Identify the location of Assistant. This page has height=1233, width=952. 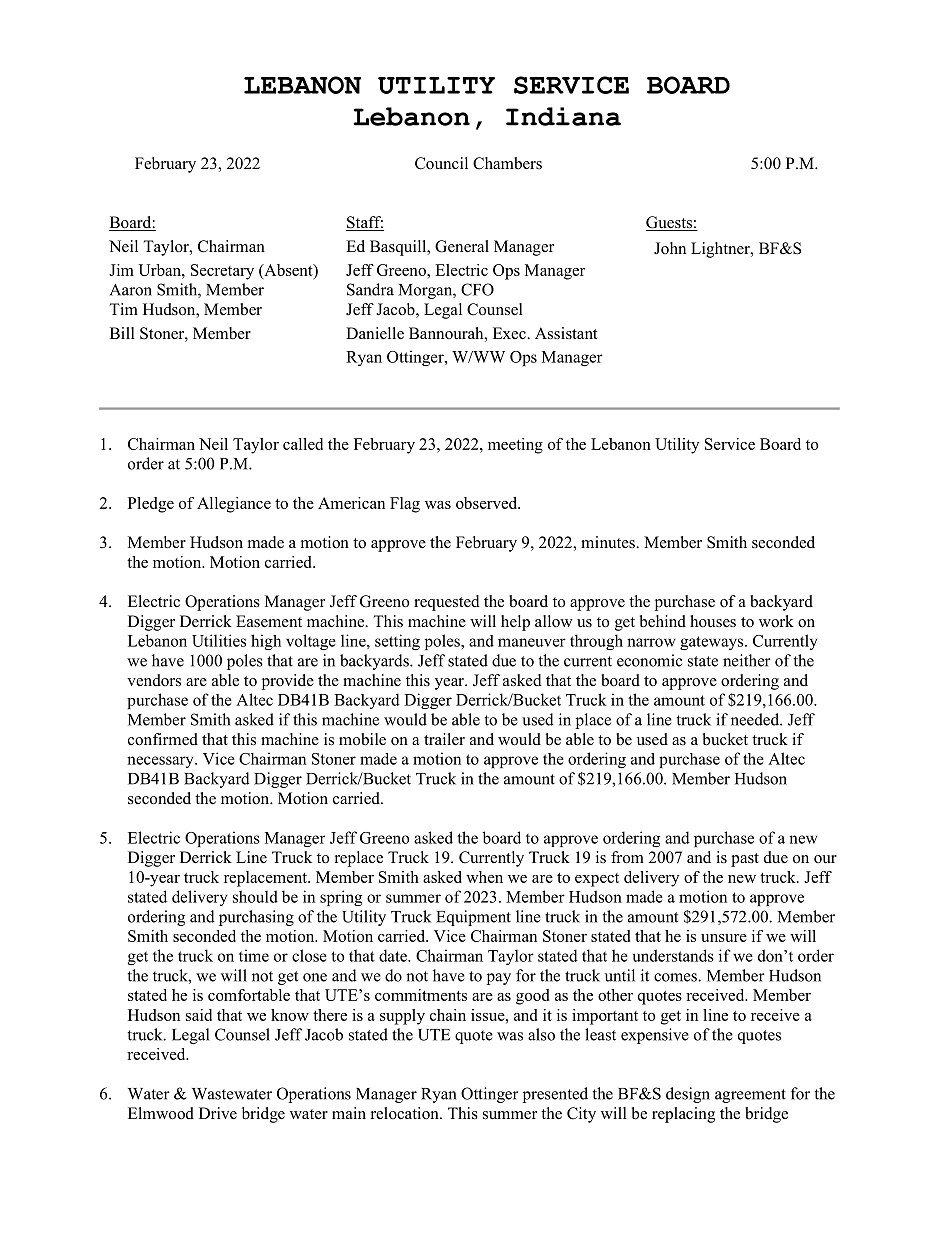
(566, 333).
